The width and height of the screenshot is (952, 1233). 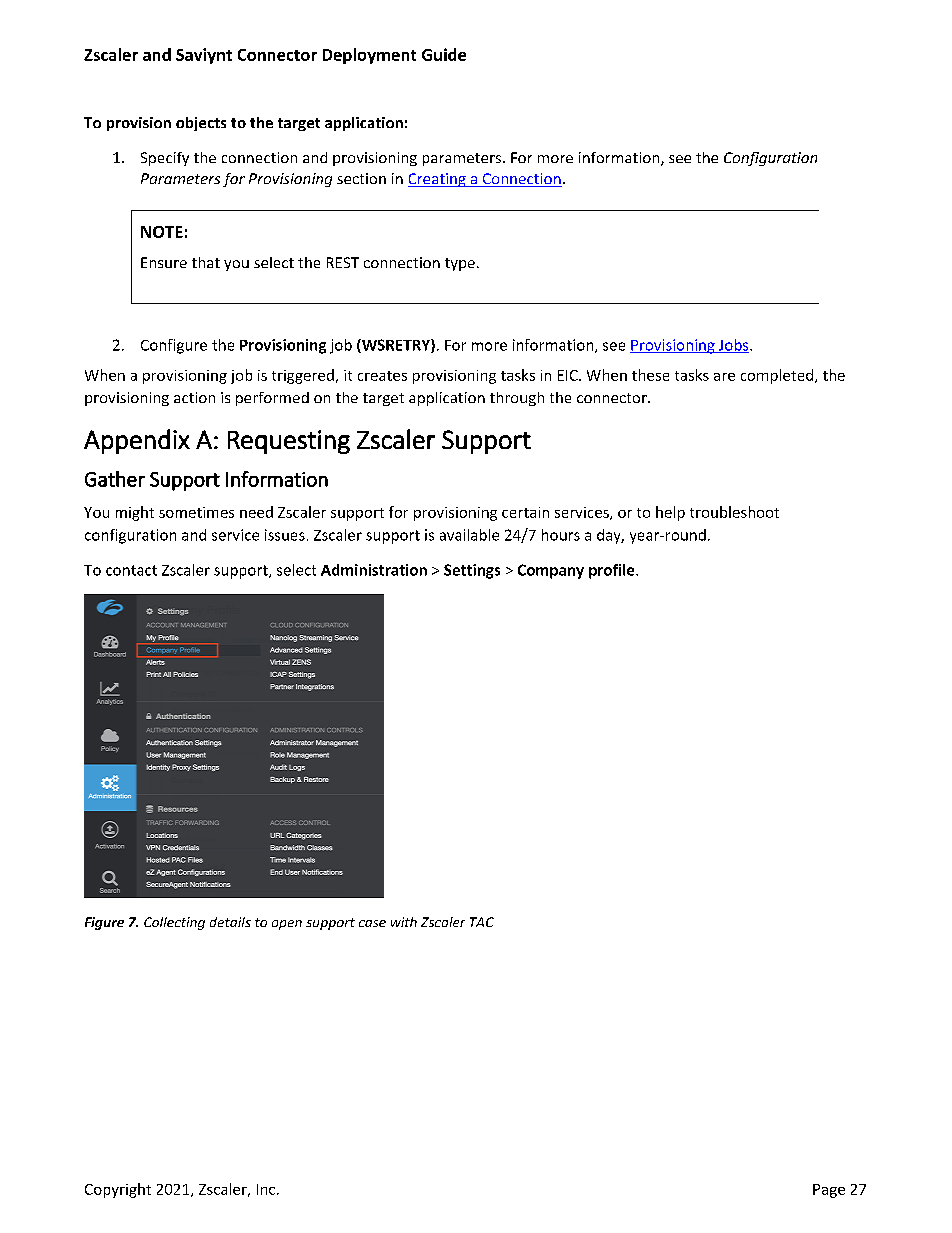 I want to click on Inc, so click(x=266, y=1189).
